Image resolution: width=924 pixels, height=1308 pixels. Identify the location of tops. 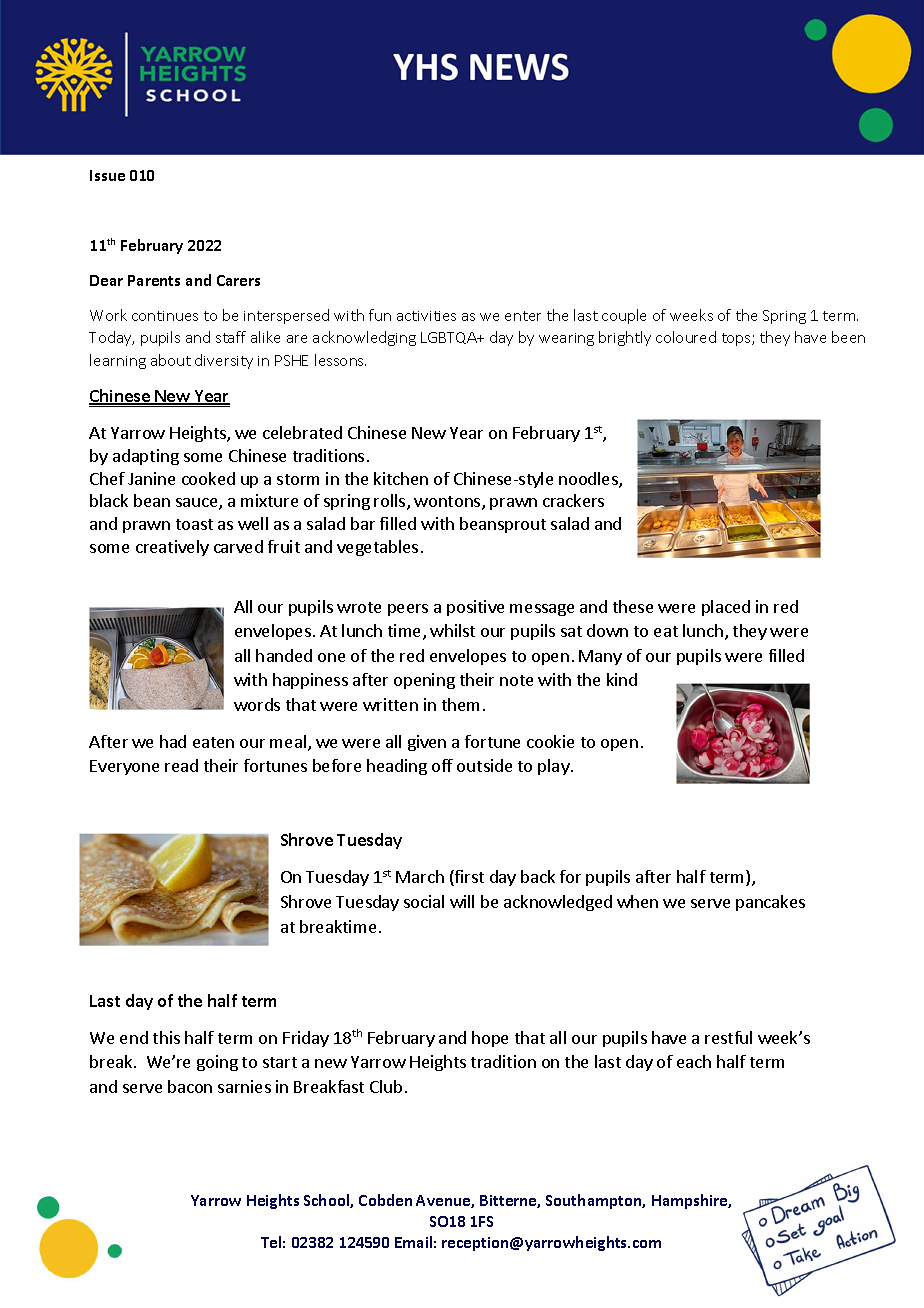
(737, 339).
